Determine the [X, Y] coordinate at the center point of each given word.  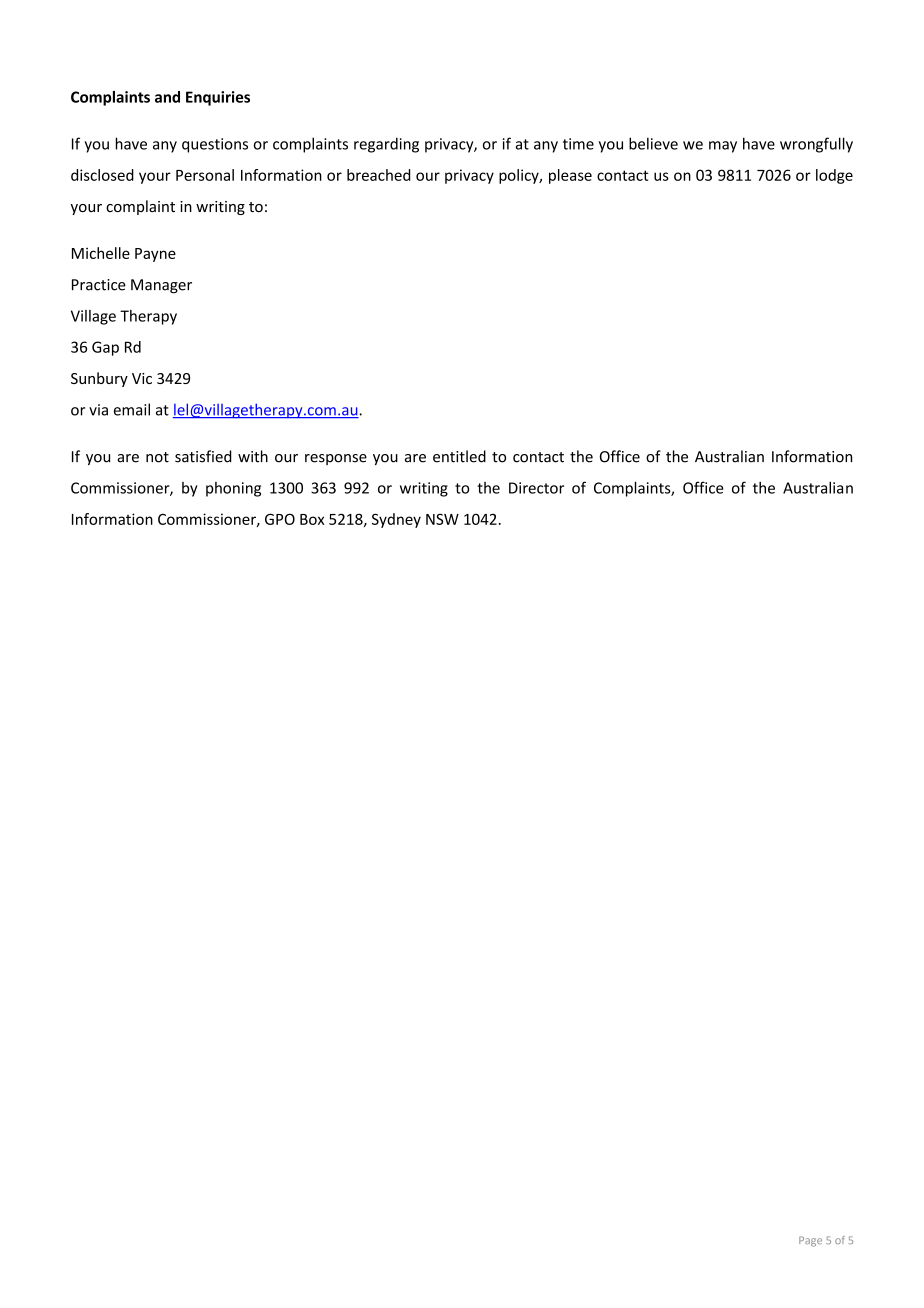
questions [215, 145]
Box [312, 519]
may [723, 147]
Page [810, 1241]
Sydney [396, 520]
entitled [459, 456]
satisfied [203, 456]
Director [536, 488]
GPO [280, 519]
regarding [386, 145]
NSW [442, 519]
